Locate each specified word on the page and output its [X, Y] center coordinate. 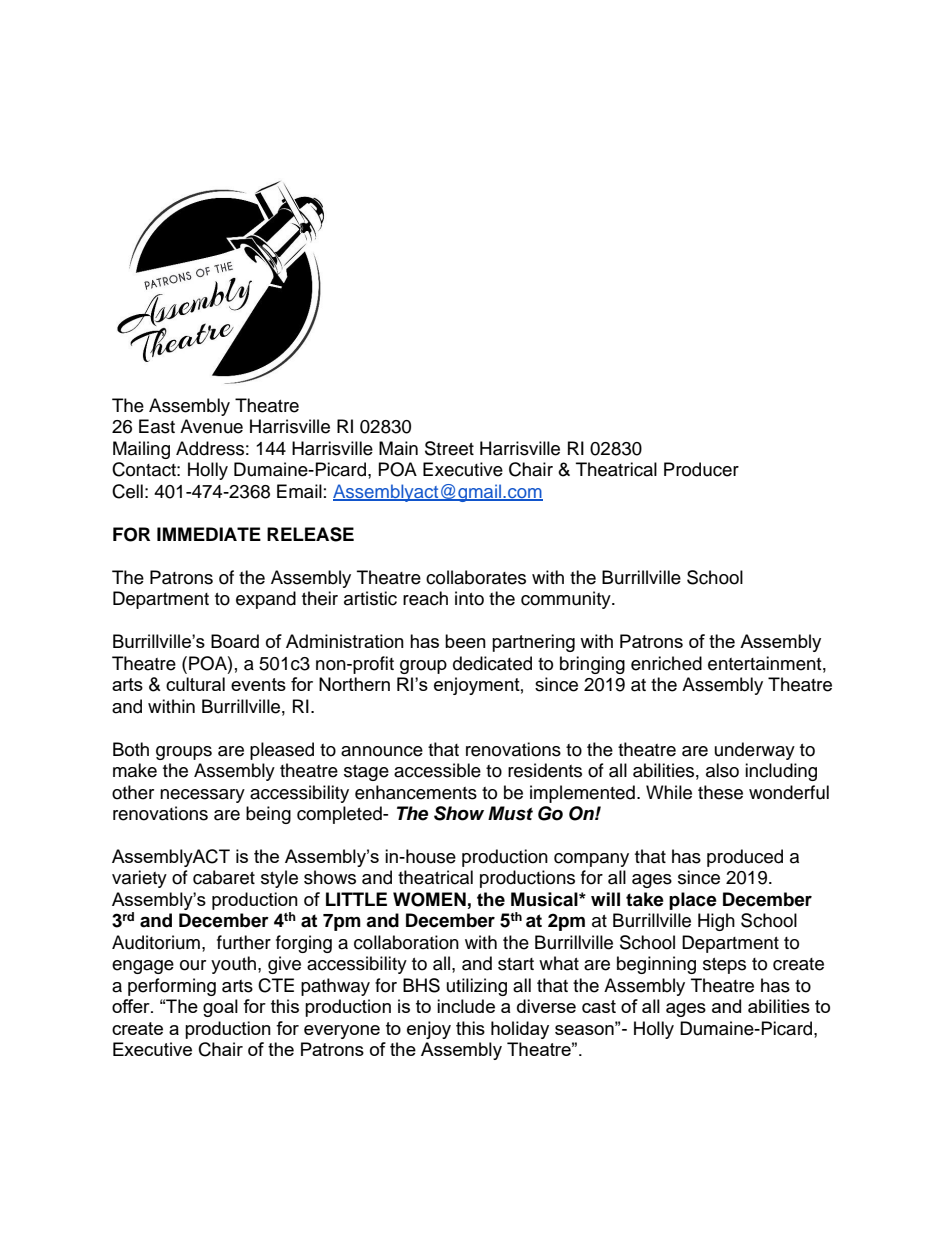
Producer [701, 469]
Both [131, 749]
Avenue [211, 426]
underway [755, 751]
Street [449, 448]
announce [382, 751]
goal [220, 1008]
